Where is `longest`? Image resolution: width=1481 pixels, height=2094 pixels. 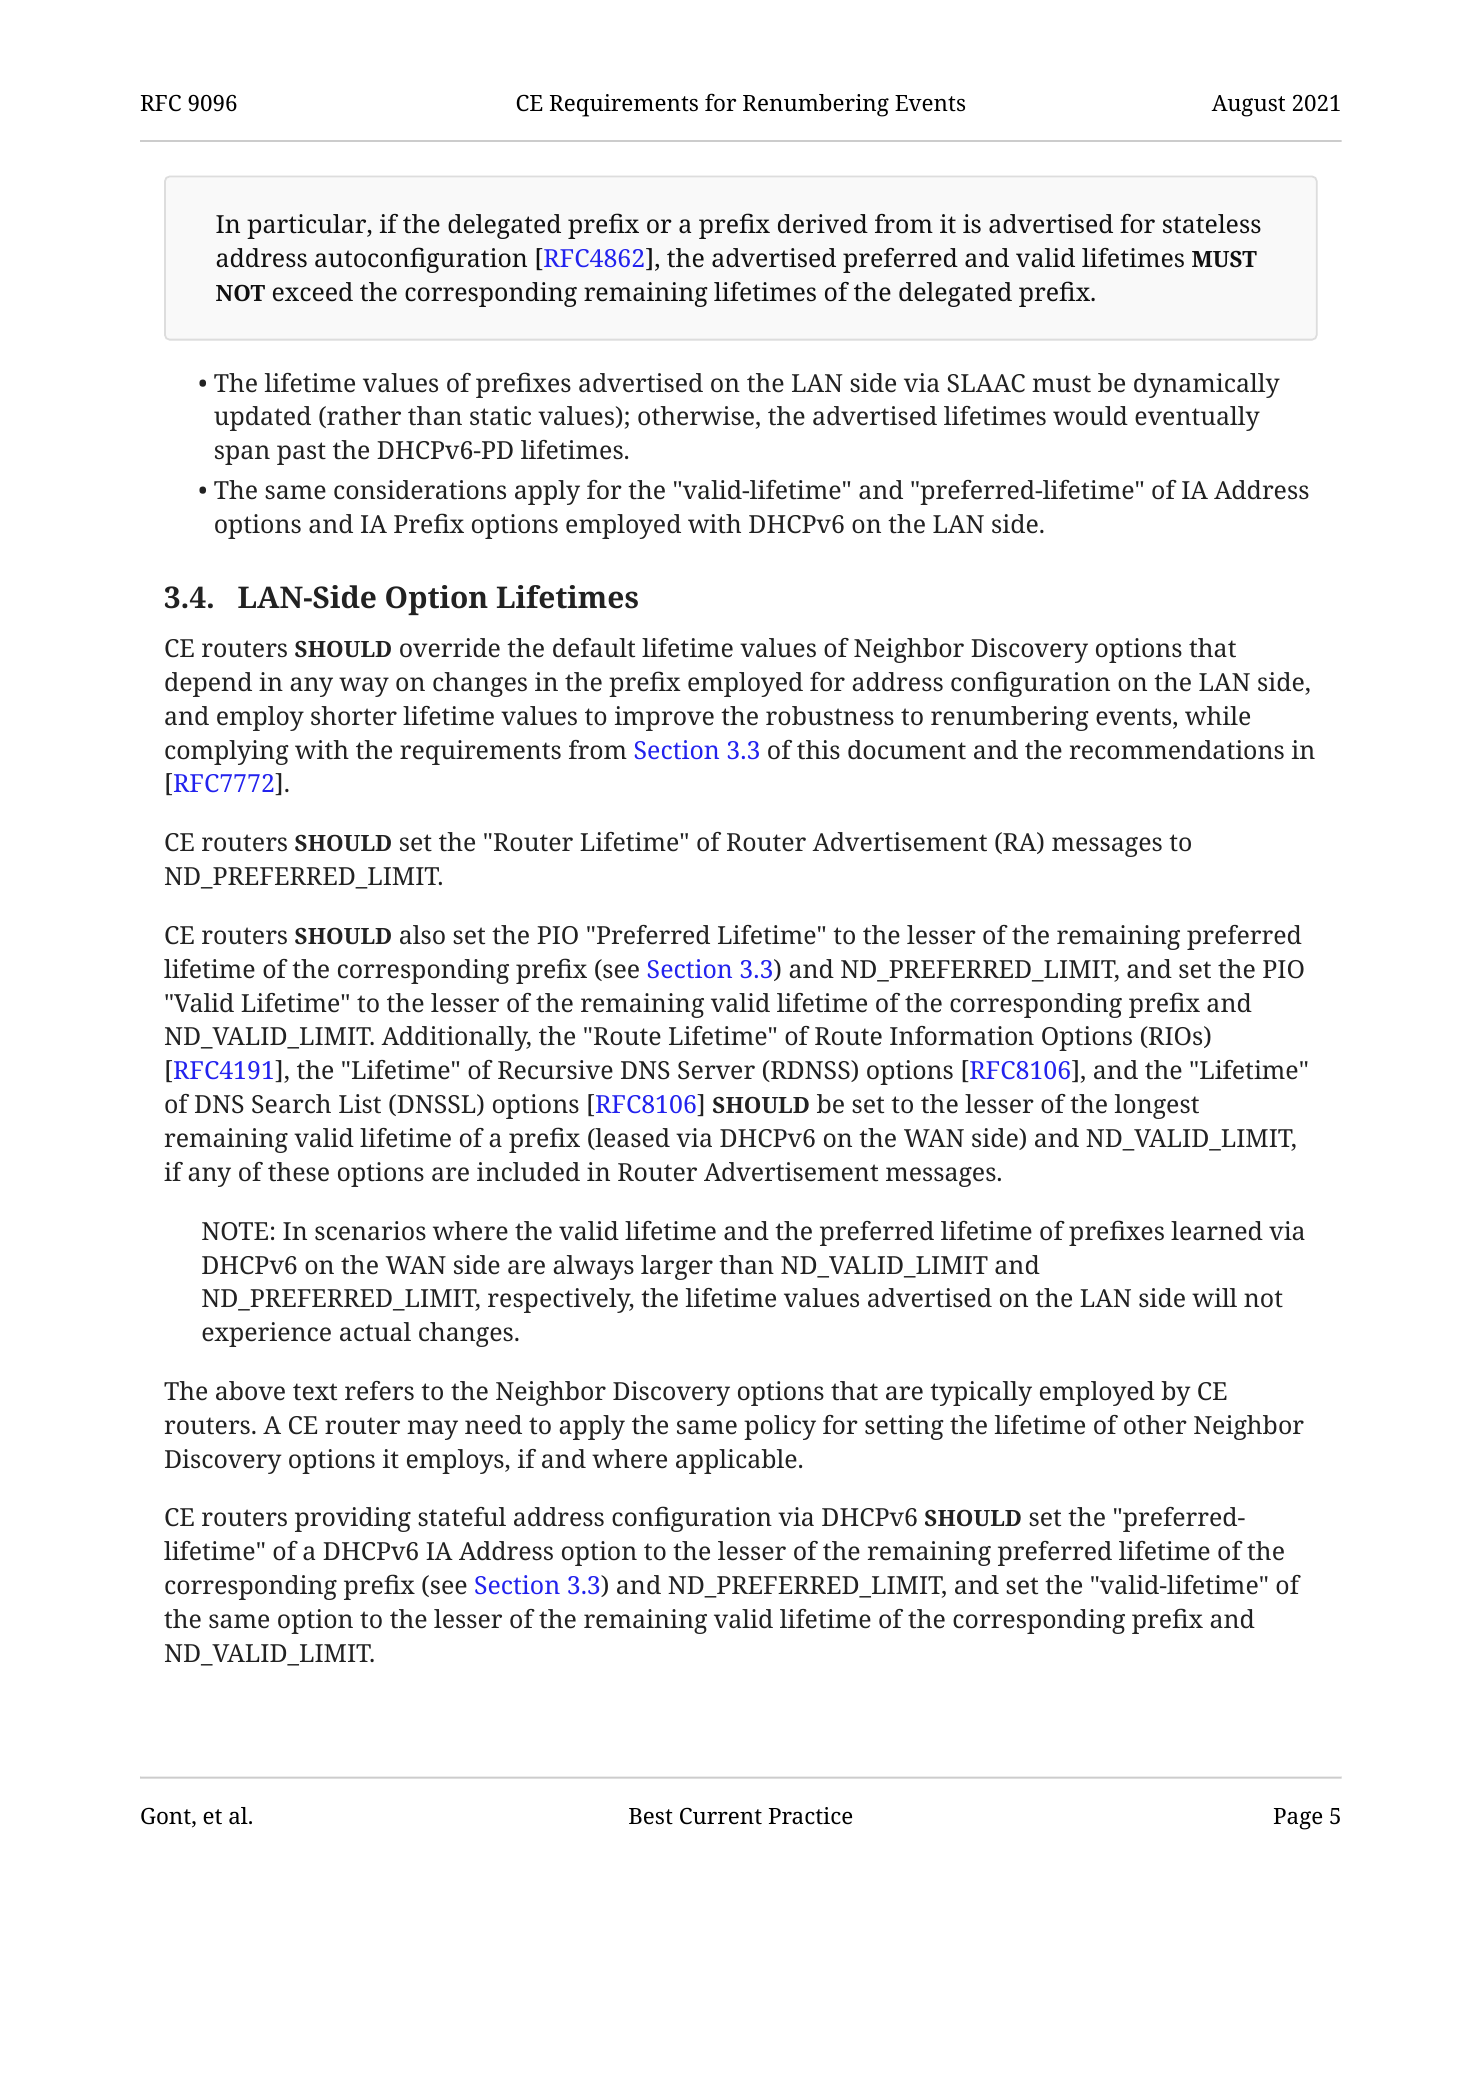
longest is located at coordinates (1157, 1106).
